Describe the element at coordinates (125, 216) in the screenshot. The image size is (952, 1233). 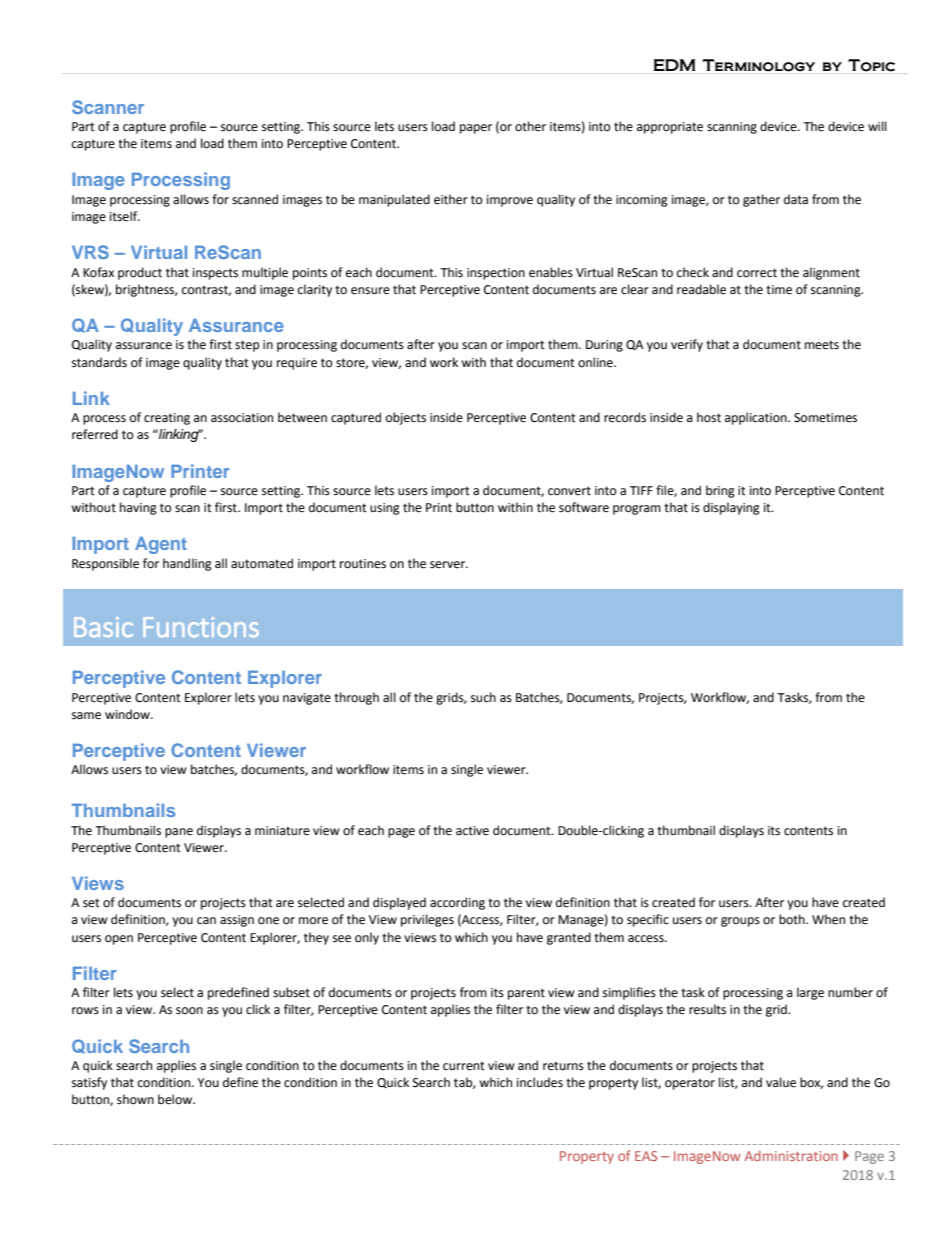
I see `itself` at that location.
